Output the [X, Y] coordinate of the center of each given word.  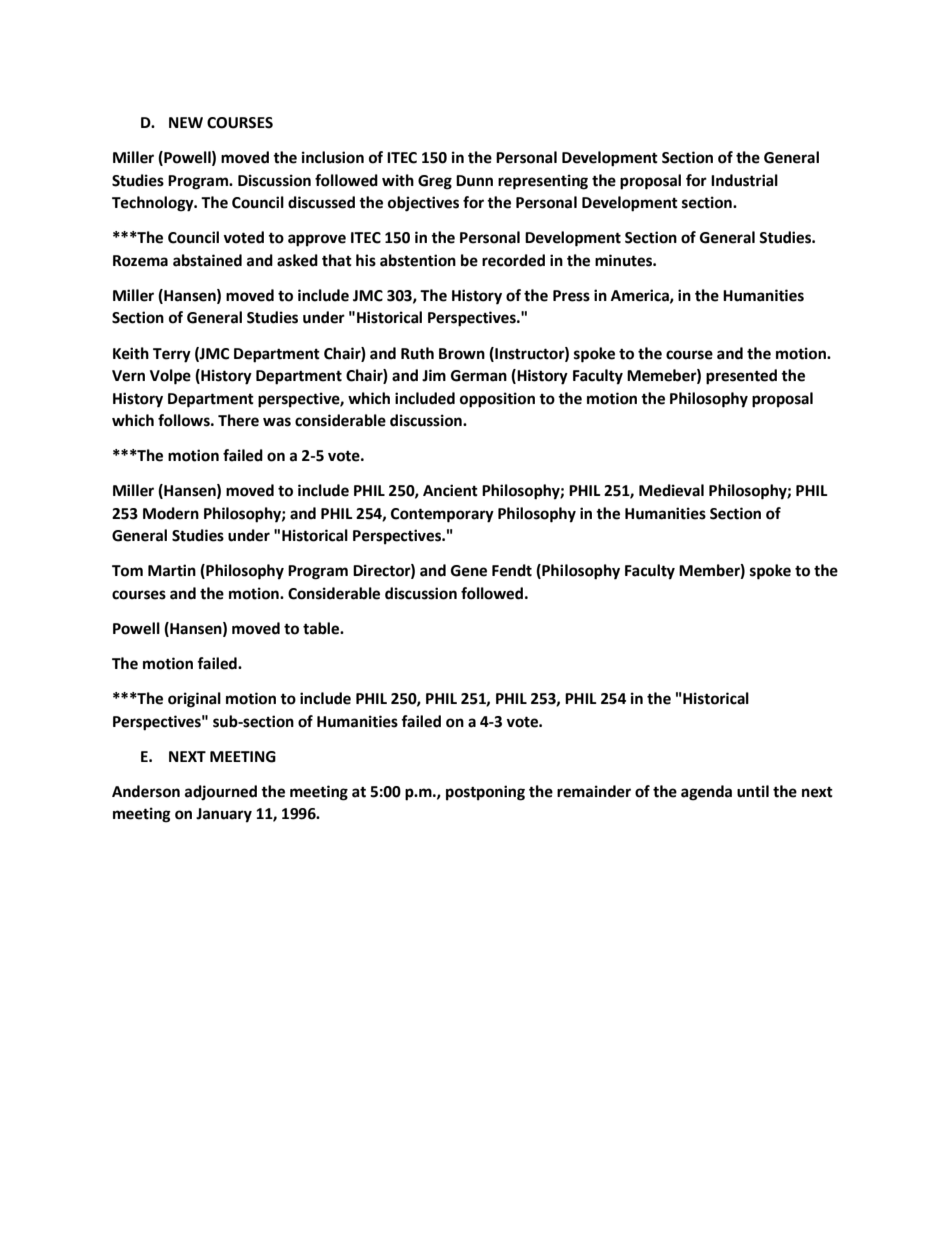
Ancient [450, 490]
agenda [706, 793]
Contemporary [442, 515]
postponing [485, 793]
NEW [186, 122]
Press [571, 296]
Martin [172, 570]
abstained [207, 260]
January [224, 815]
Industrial [744, 180]
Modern [171, 513]
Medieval [671, 490]
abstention [418, 260]
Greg [435, 182]
